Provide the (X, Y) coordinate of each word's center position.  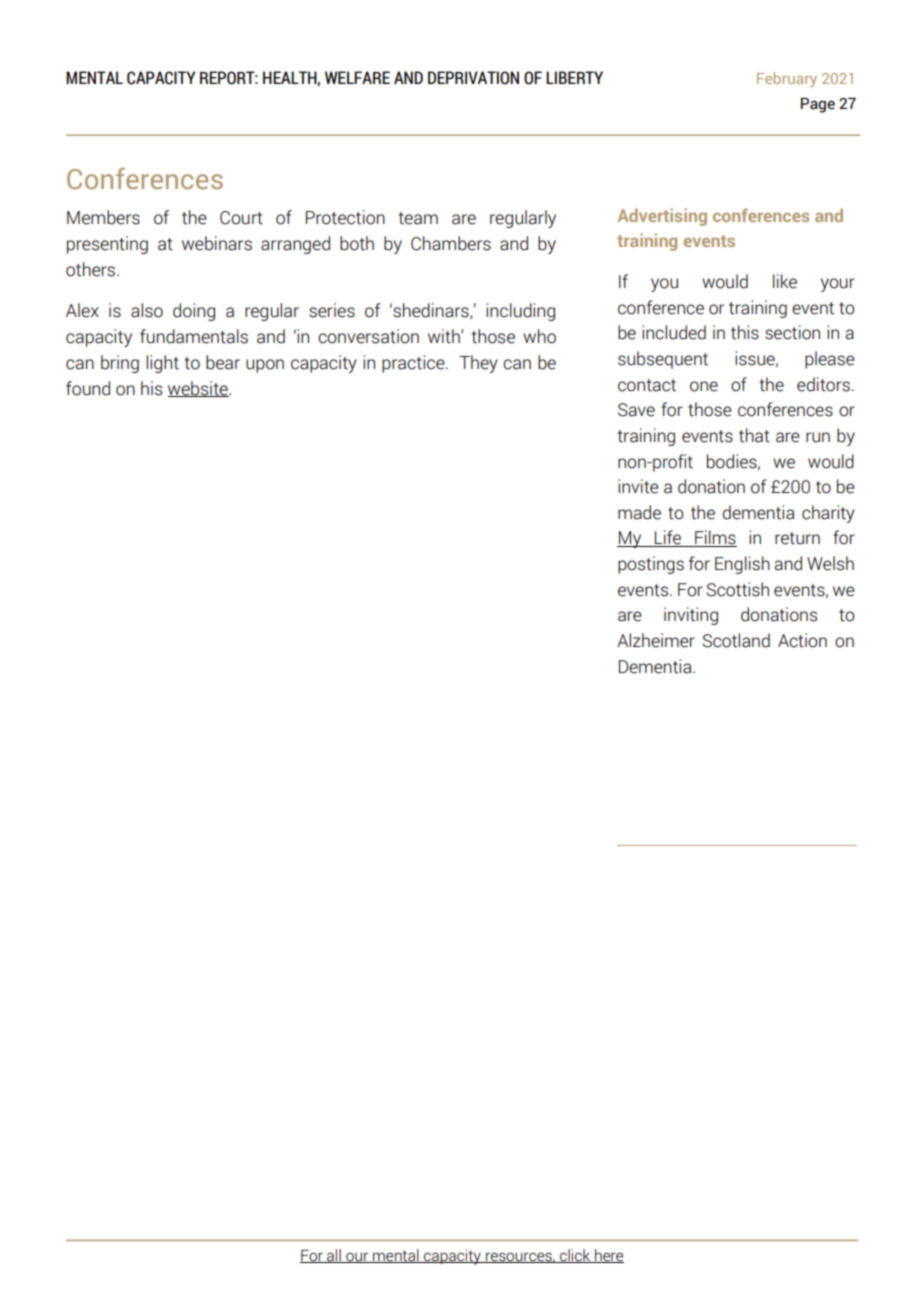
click (575, 1256)
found (88, 388)
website (199, 389)
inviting (691, 616)
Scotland (736, 640)
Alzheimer (656, 640)
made (639, 512)
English (742, 565)
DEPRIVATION (473, 78)
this (745, 332)
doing (194, 312)
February (787, 79)
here (608, 1256)
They (478, 364)
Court (241, 218)
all (334, 1256)
